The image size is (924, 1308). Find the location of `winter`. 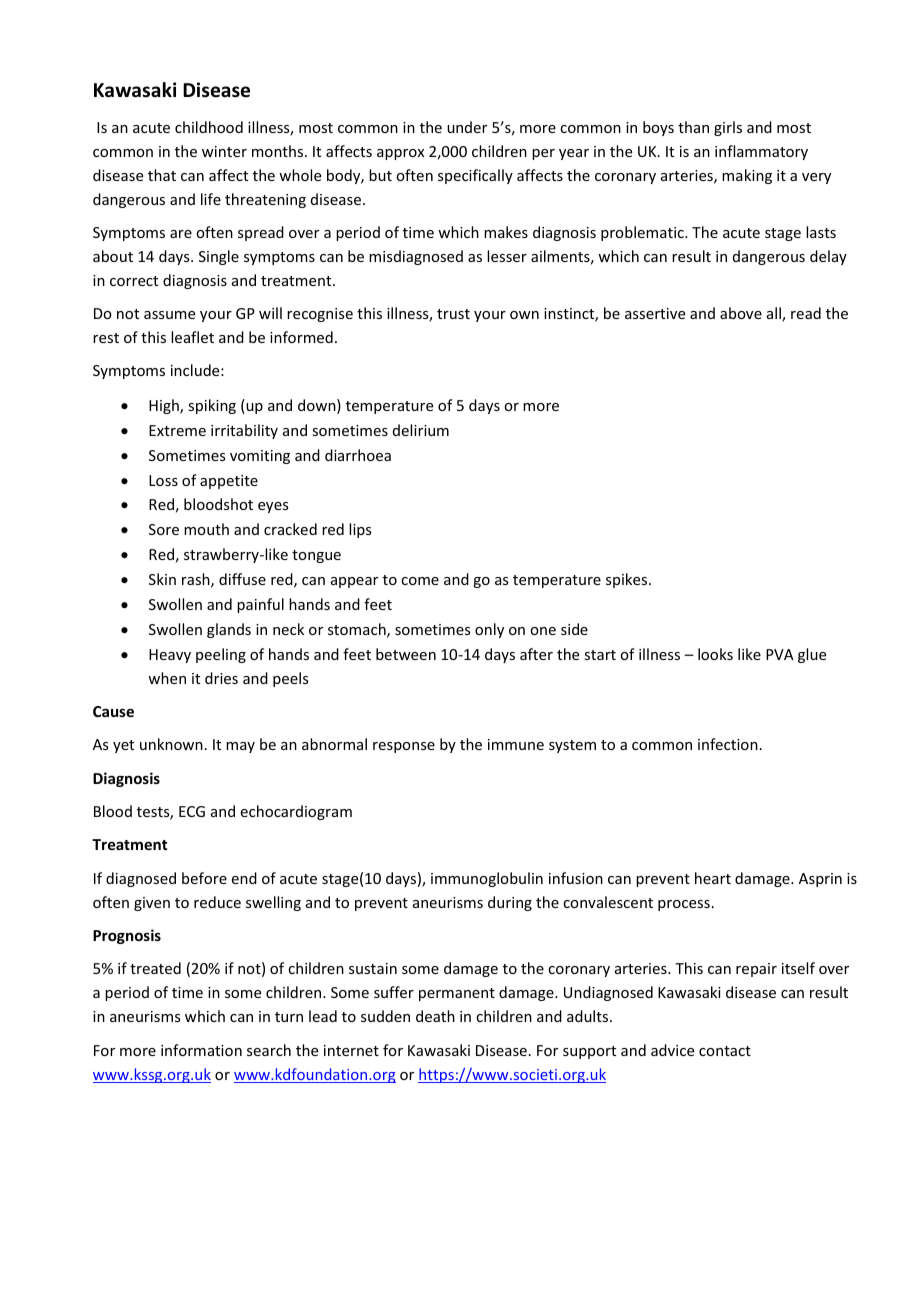

winter is located at coordinates (224, 151).
